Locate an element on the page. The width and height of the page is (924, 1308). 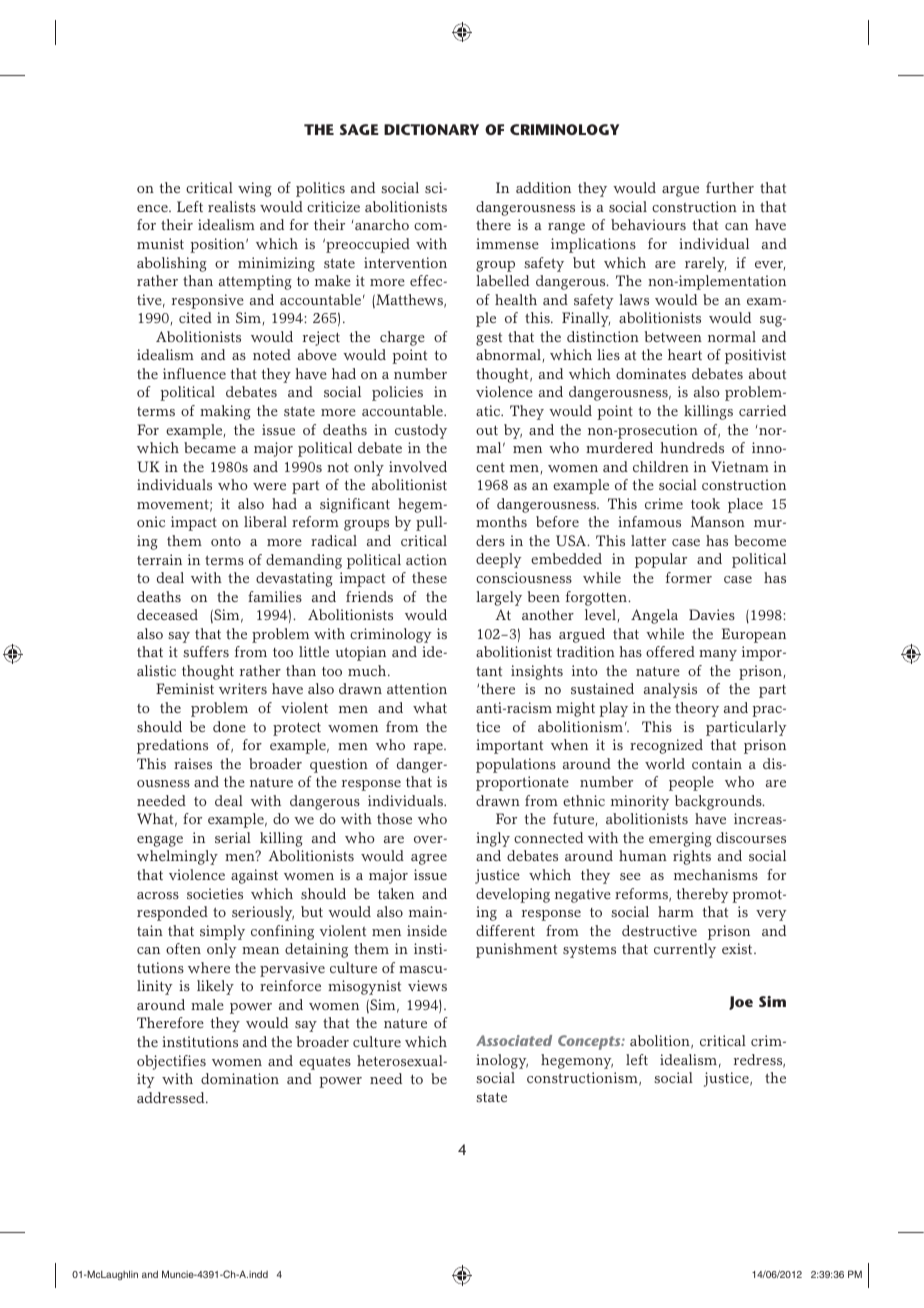
noted is located at coordinates (272, 354).
